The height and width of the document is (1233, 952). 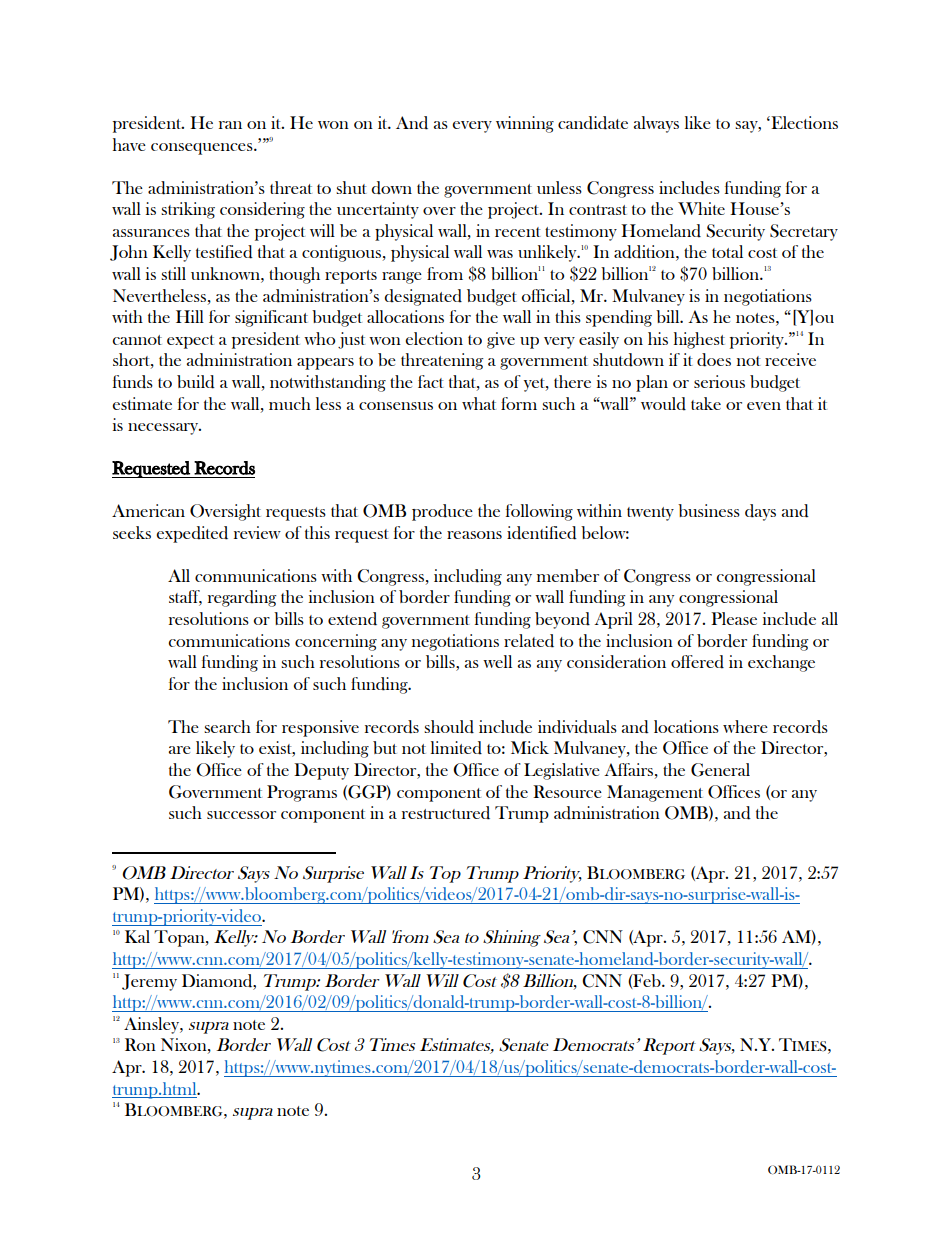 What do you see at coordinates (431, 381) in the document?
I see `fact` at bounding box center [431, 381].
